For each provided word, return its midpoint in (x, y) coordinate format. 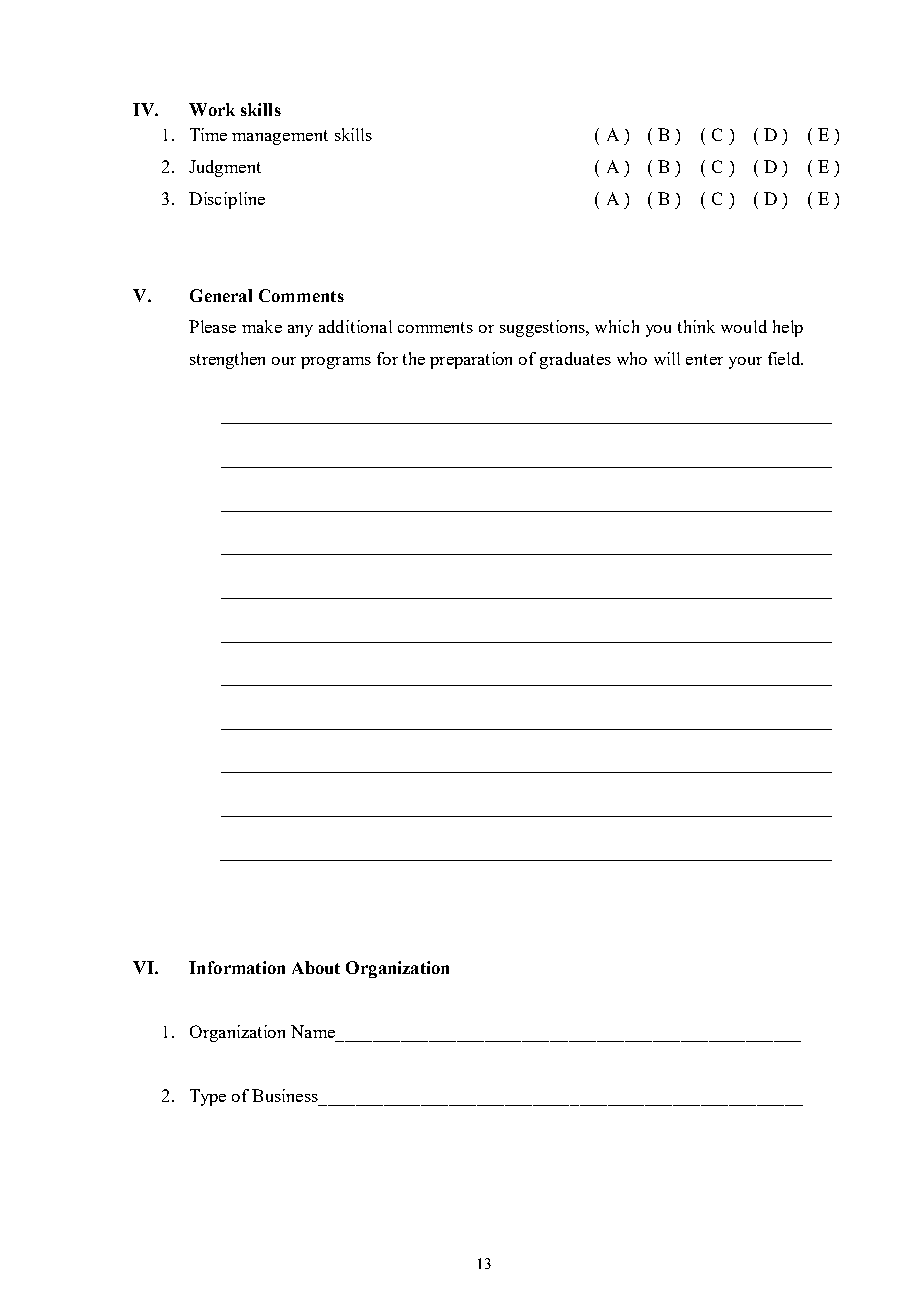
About (316, 967)
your (745, 363)
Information (237, 967)
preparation (471, 360)
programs (336, 363)
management (280, 137)
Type (208, 1097)
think (696, 326)
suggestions (543, 328)
